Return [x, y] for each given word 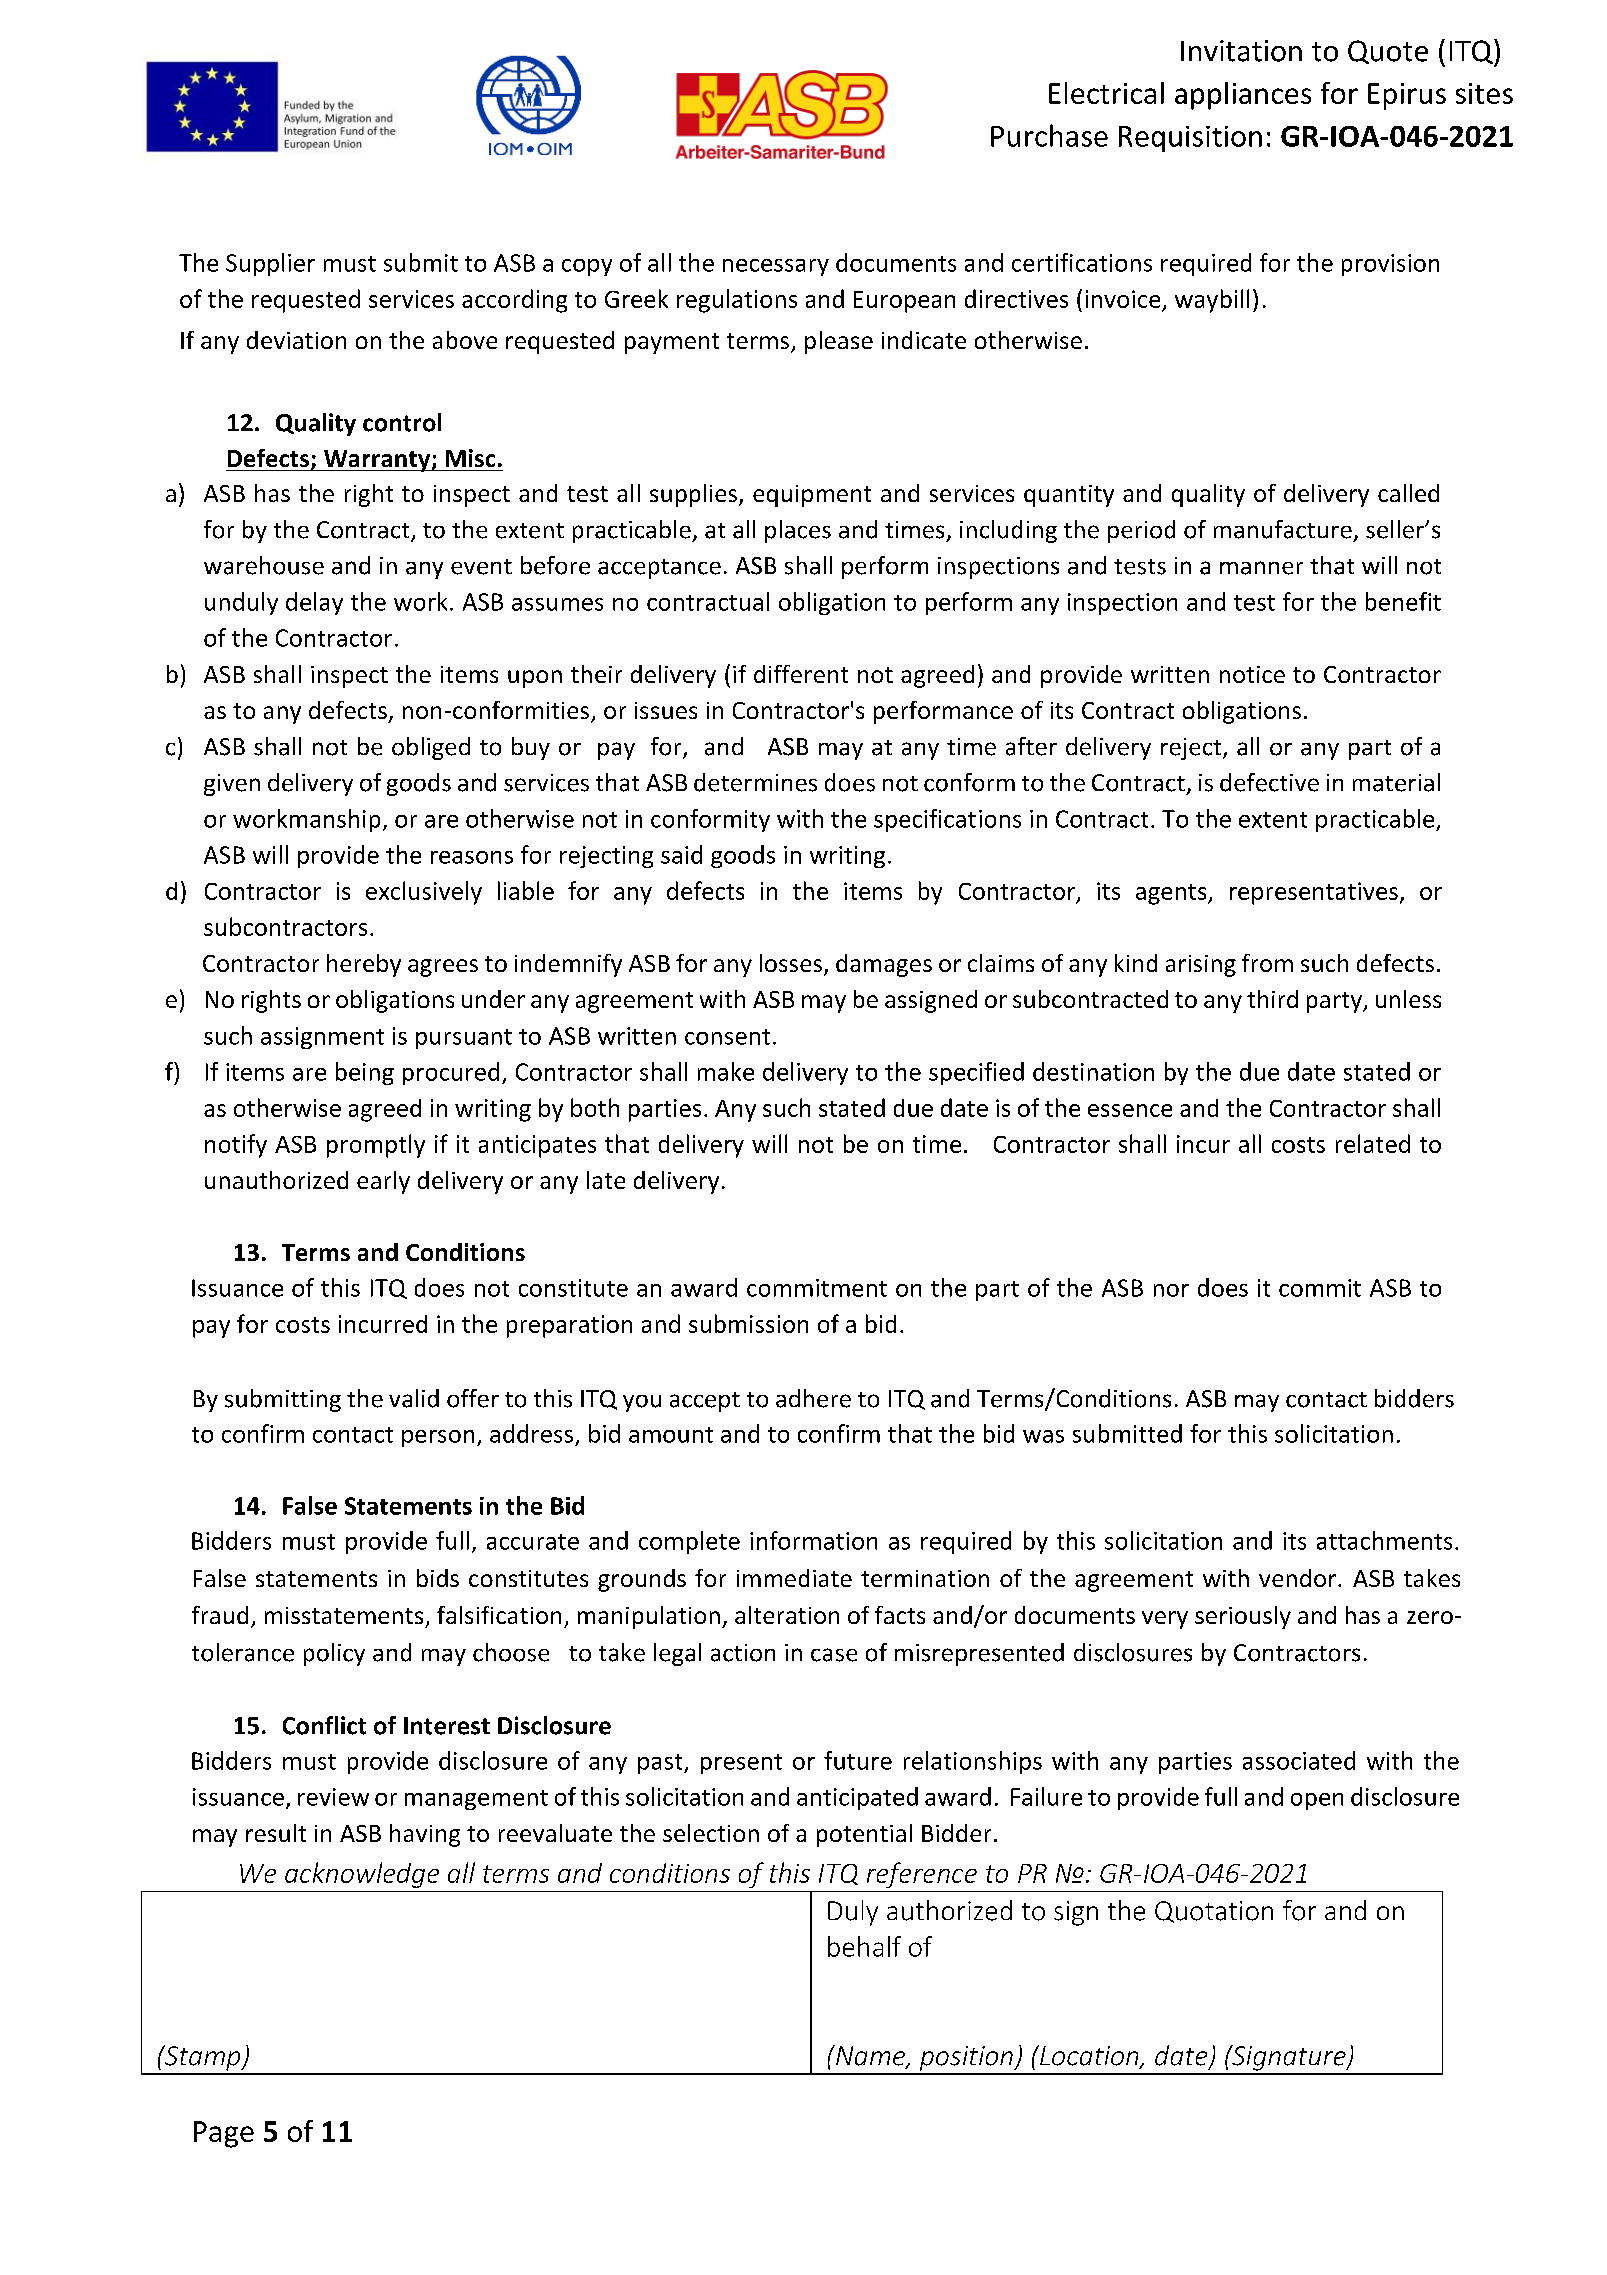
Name [871, 2056]
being [365, 1073]
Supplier [270, 264]
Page [224, 2134]
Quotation [1214, 1912]
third [1272, 999]
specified [976, 1073]
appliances [1243, 96]
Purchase [1049, 135]
